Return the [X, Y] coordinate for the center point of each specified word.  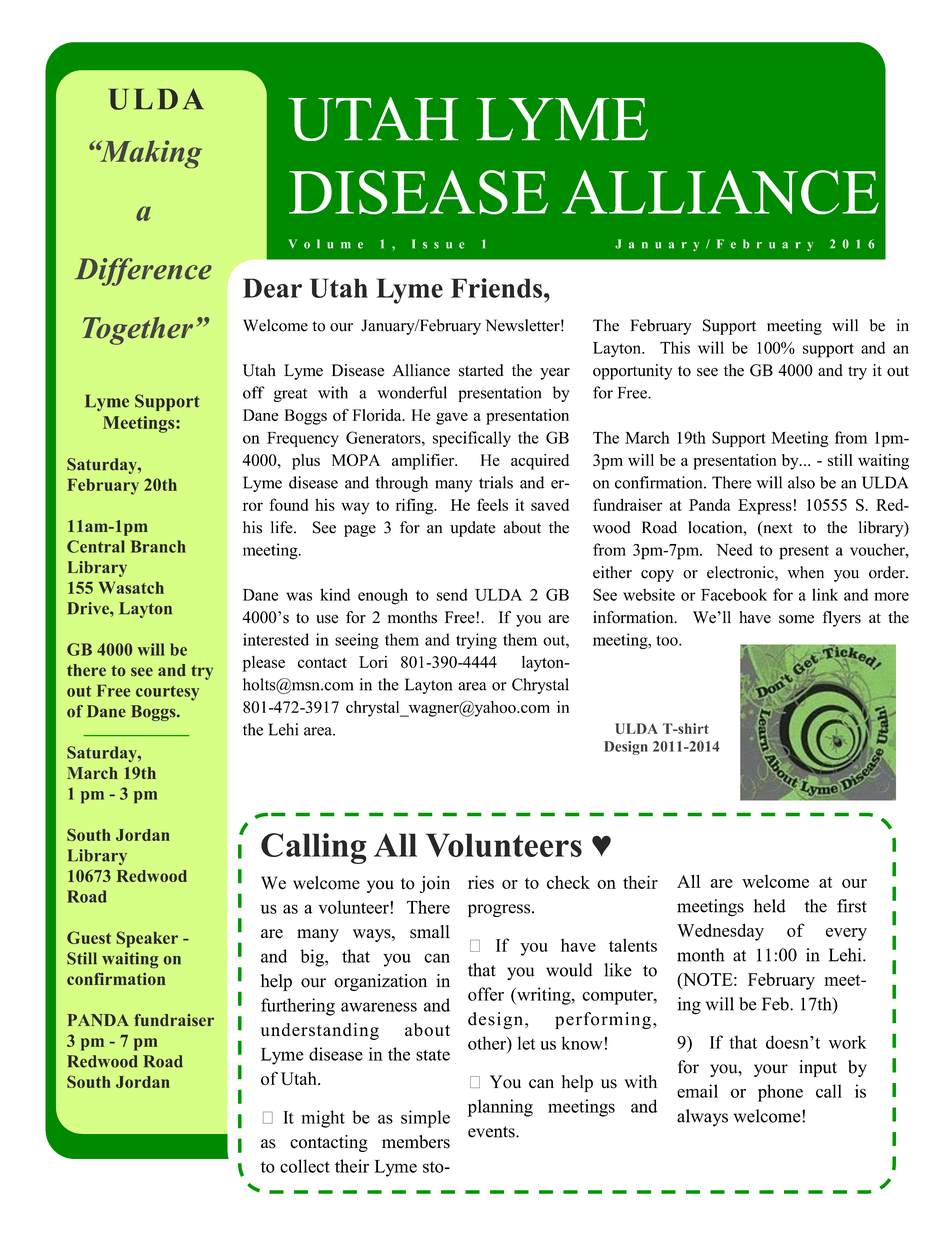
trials [496, 482]
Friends [498, 288]
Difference [143, 272]
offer [486, 994]
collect [305, 1166]
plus [306, 462]
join [435, 884]
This [675, 347]
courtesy [167, 693]
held [770, 906]
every [846, 934]
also [801, 482]
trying [476, 641]
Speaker [147, 939]
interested [276, 639]
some [796, 619]
